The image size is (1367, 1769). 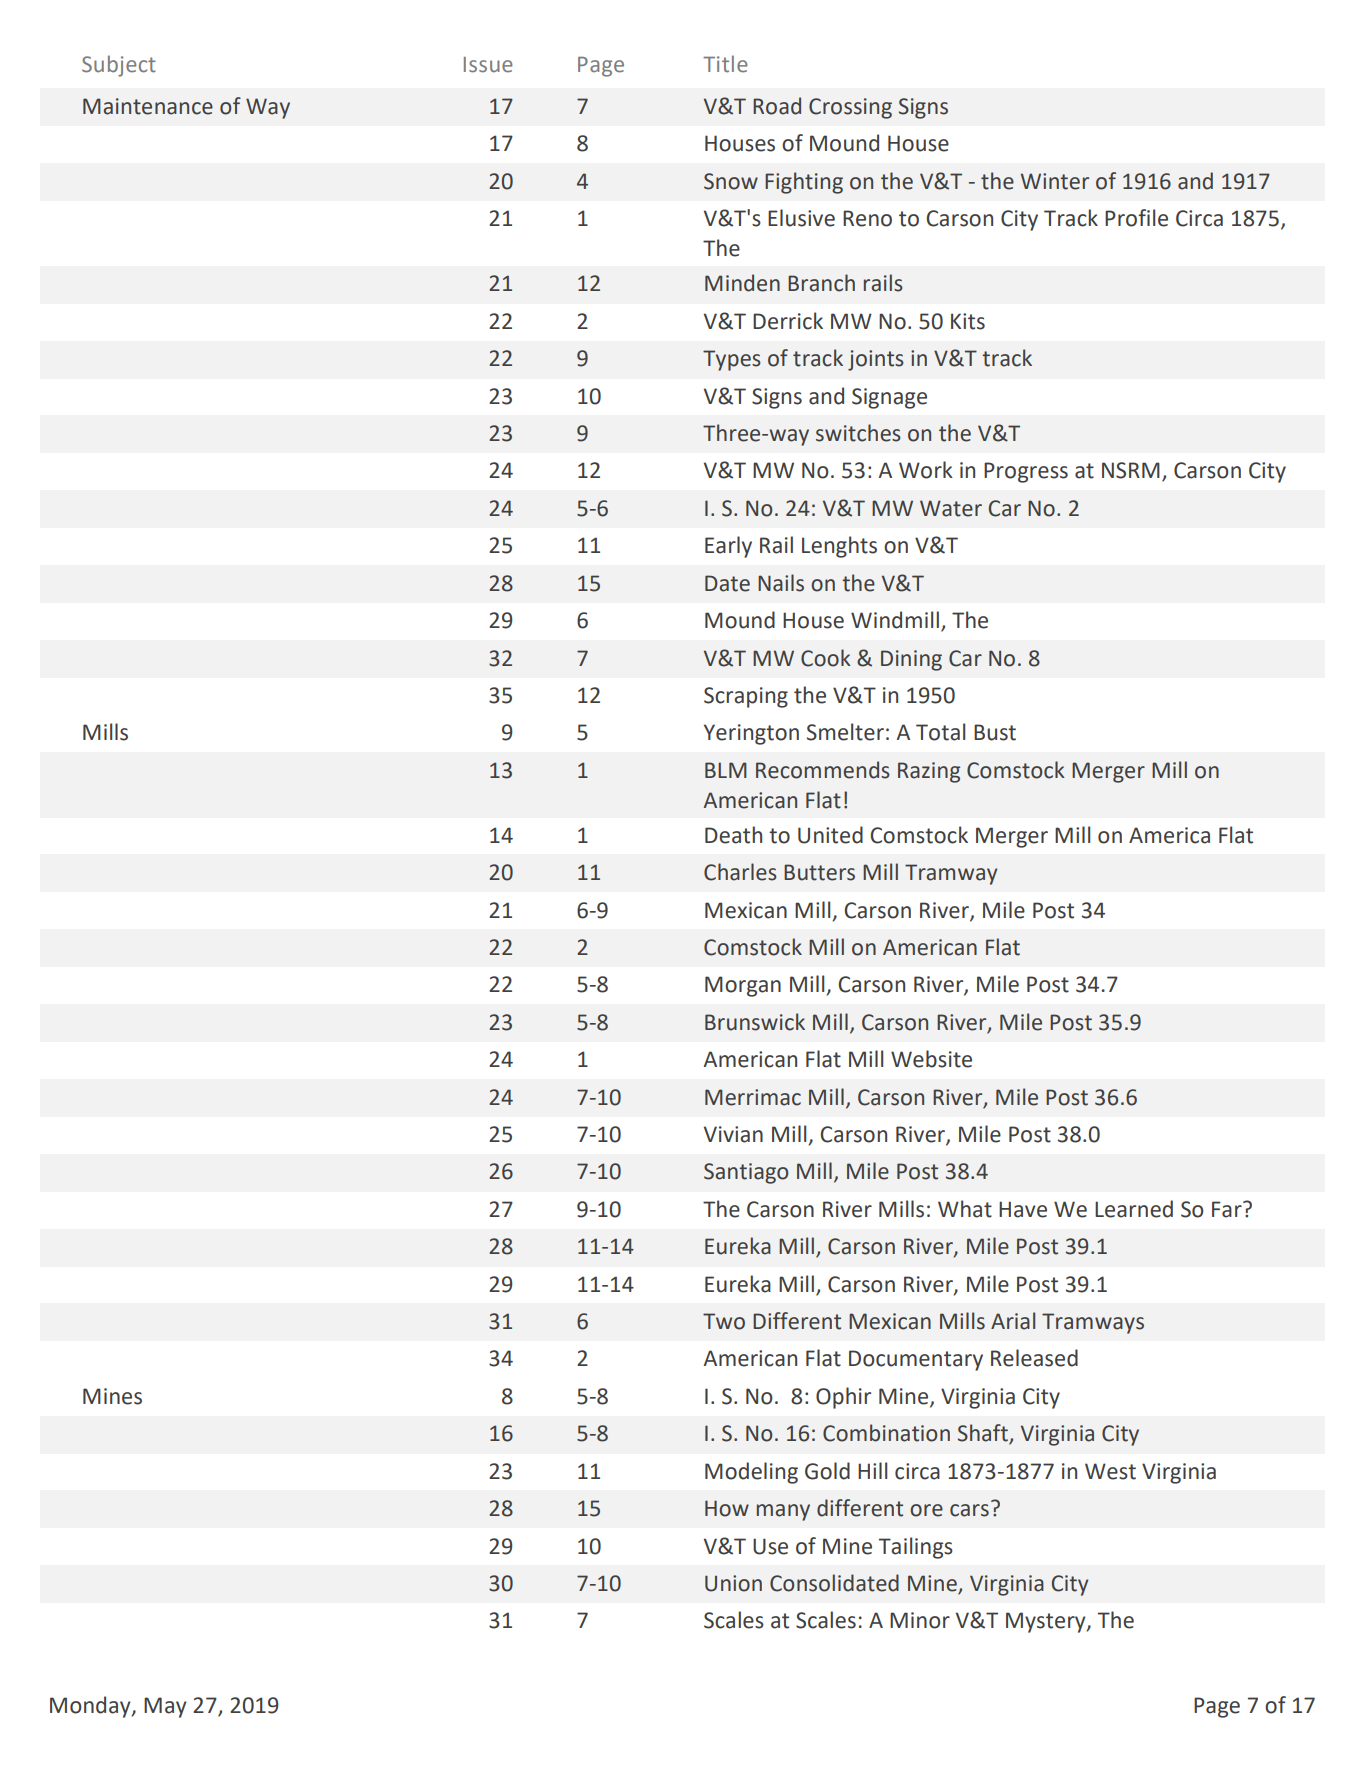 I want to click on Vivian, so click(x=733, y=1134).
